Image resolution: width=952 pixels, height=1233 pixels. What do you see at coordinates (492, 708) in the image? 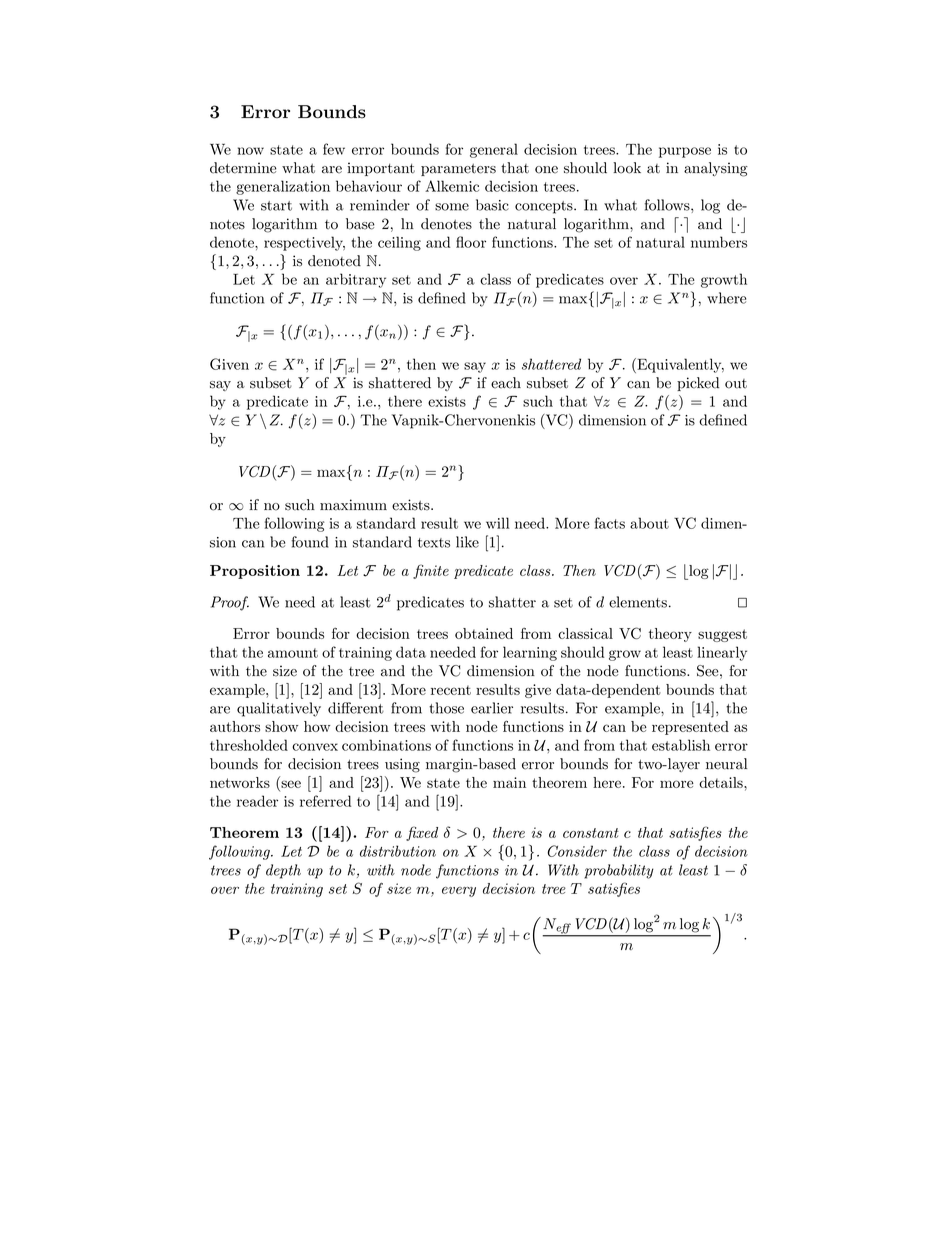
I see `earlier` at bounding box center [492, 708].
